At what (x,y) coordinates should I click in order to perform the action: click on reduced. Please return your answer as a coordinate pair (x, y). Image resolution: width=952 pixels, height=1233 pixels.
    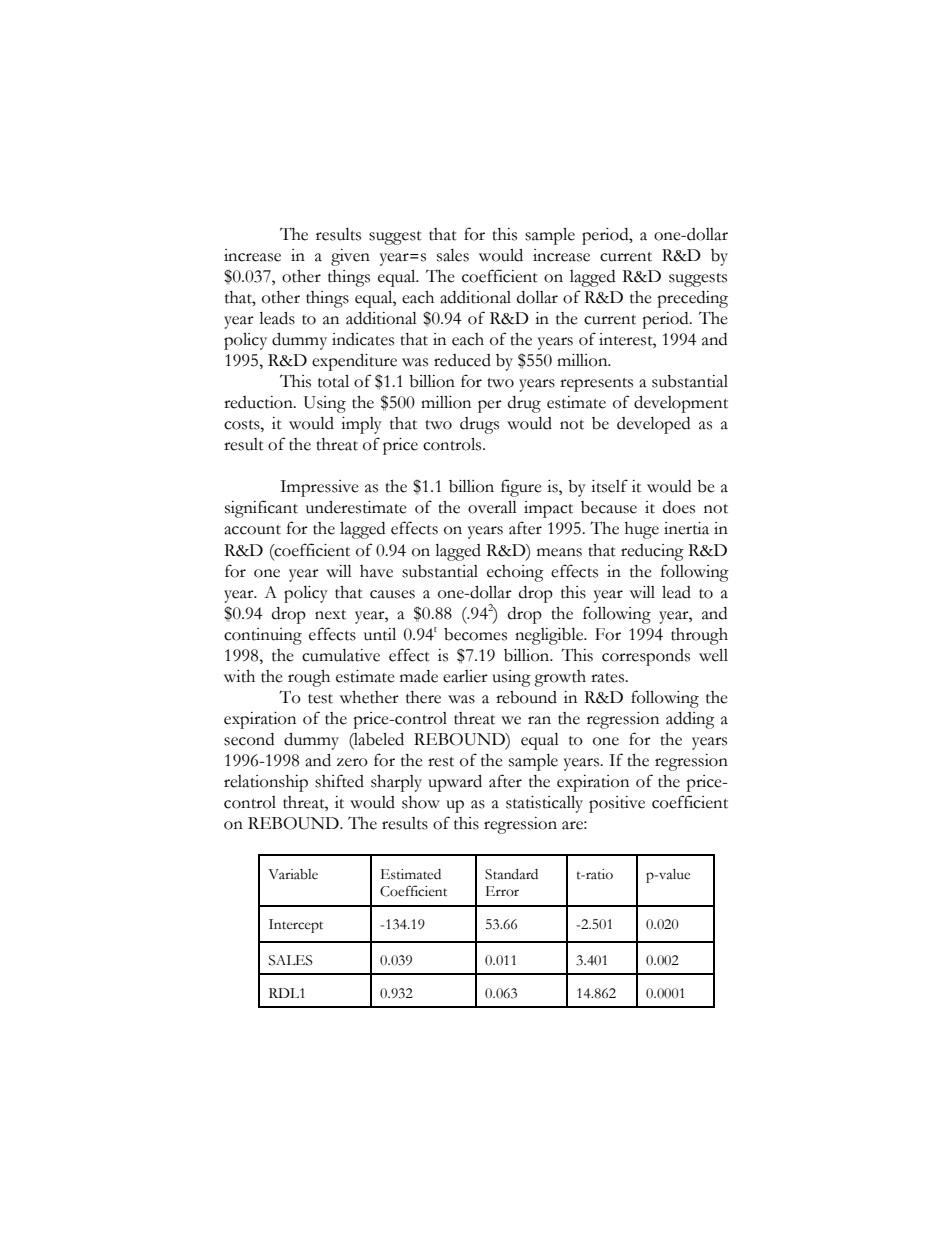
    Looking at the image, I should click on (462, 360).
